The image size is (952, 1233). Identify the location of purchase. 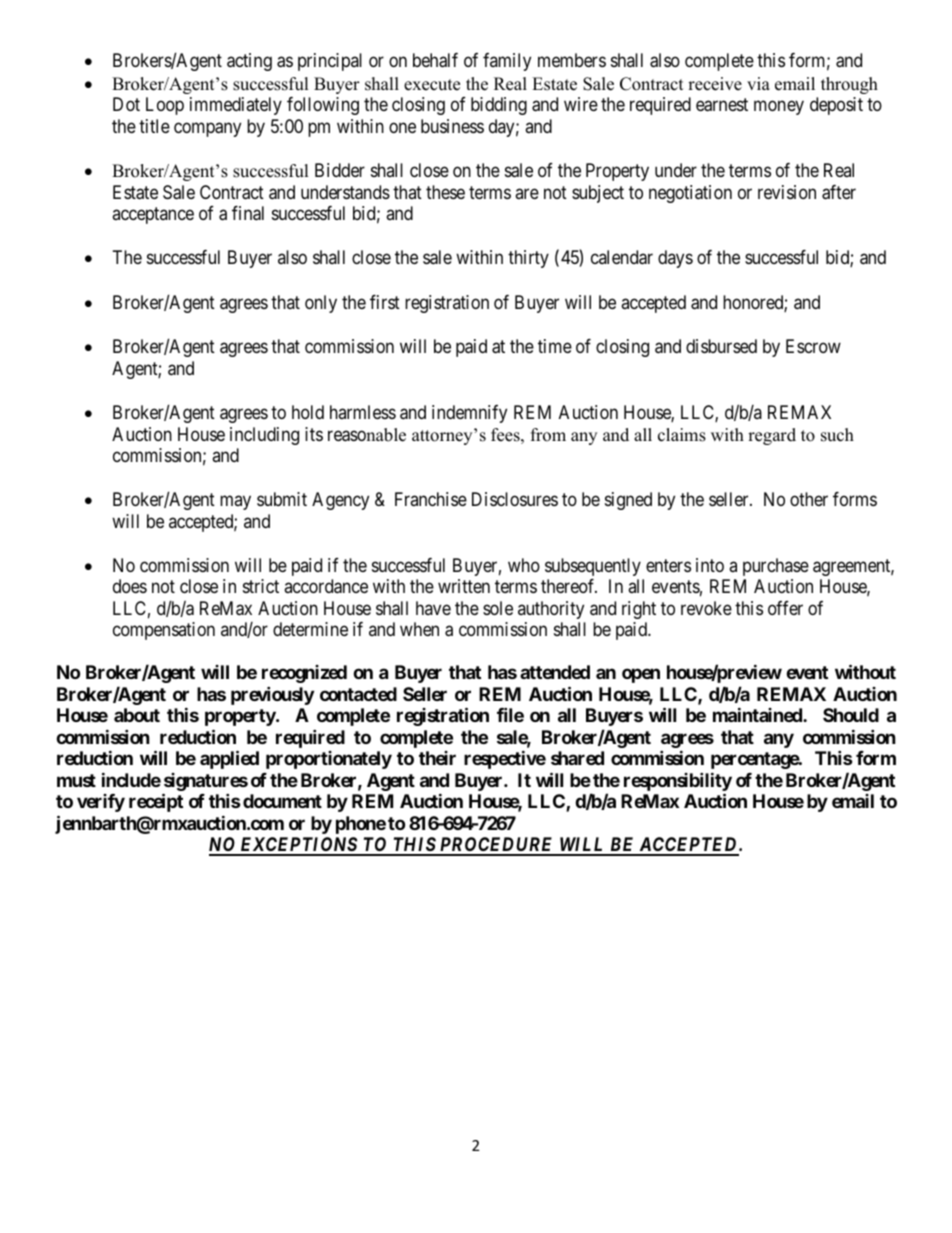
(776, 567).
